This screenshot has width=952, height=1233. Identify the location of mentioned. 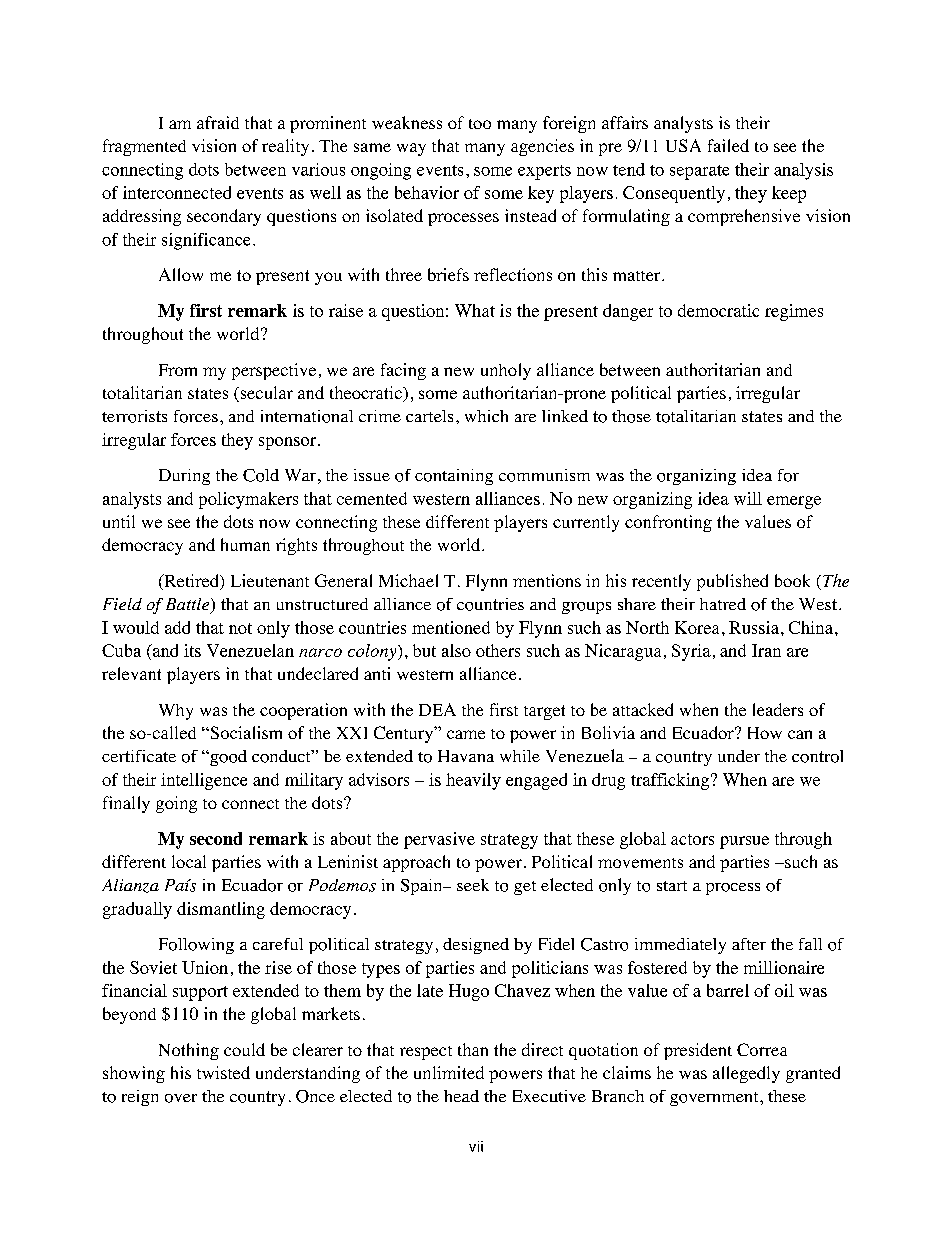
(451, 627).
